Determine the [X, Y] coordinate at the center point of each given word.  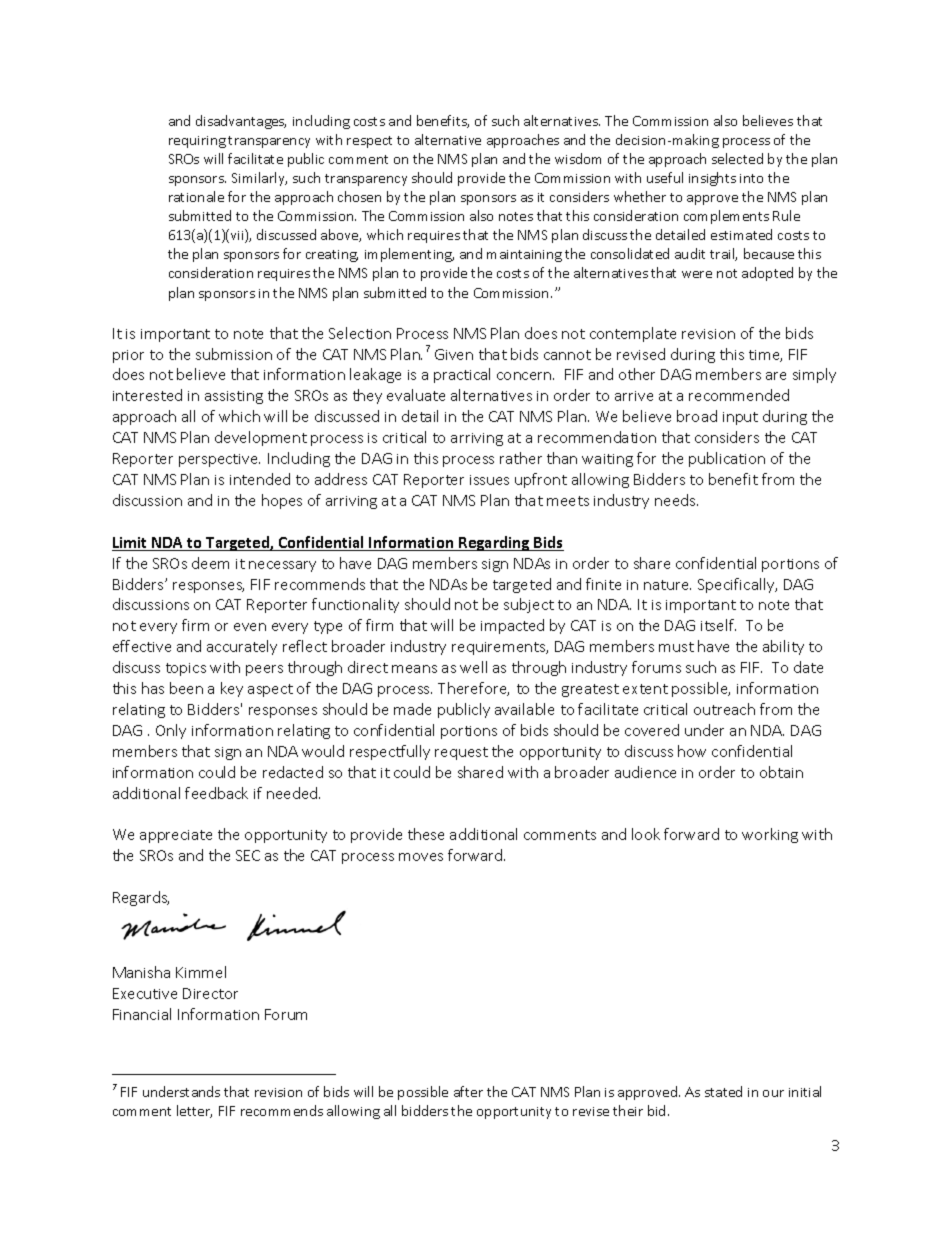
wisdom [578, 158]
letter [194, 1111]
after [468, 1091]
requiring [197, 142]
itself [718, 625]
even [250, 627]
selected [737, 158]
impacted [512, 626]
